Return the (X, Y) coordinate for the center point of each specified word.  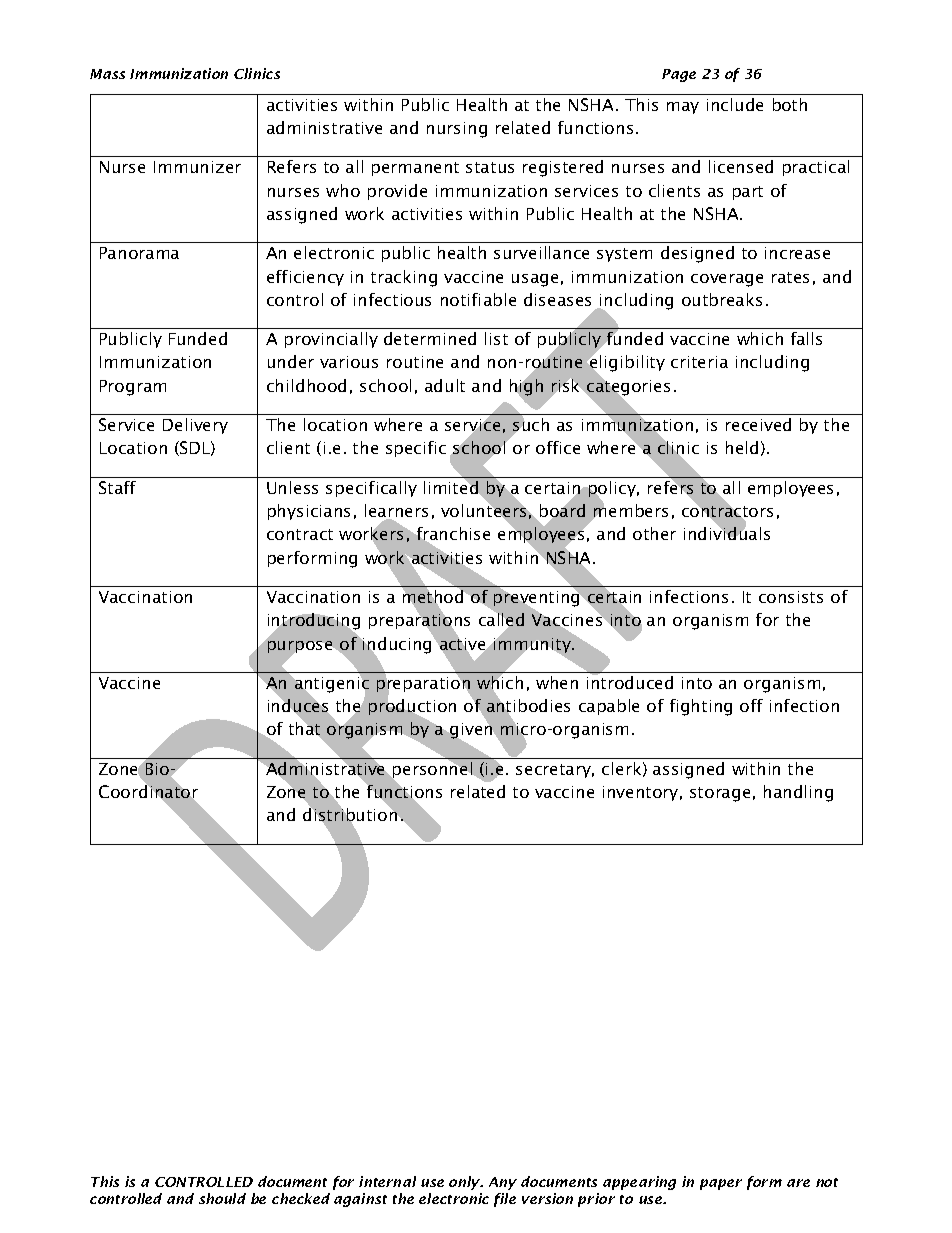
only (466, 1183)
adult (445, 385)
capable (609, 707)
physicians (309, 512)
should (222, 1198)
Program (133, 388)
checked (301, 1198)
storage (720, 794)
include (735, 104)
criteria (699, 362)
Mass (107, 74)
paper (721, 1184)
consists (791, 597)
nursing (457, 130)
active (462, 644)
